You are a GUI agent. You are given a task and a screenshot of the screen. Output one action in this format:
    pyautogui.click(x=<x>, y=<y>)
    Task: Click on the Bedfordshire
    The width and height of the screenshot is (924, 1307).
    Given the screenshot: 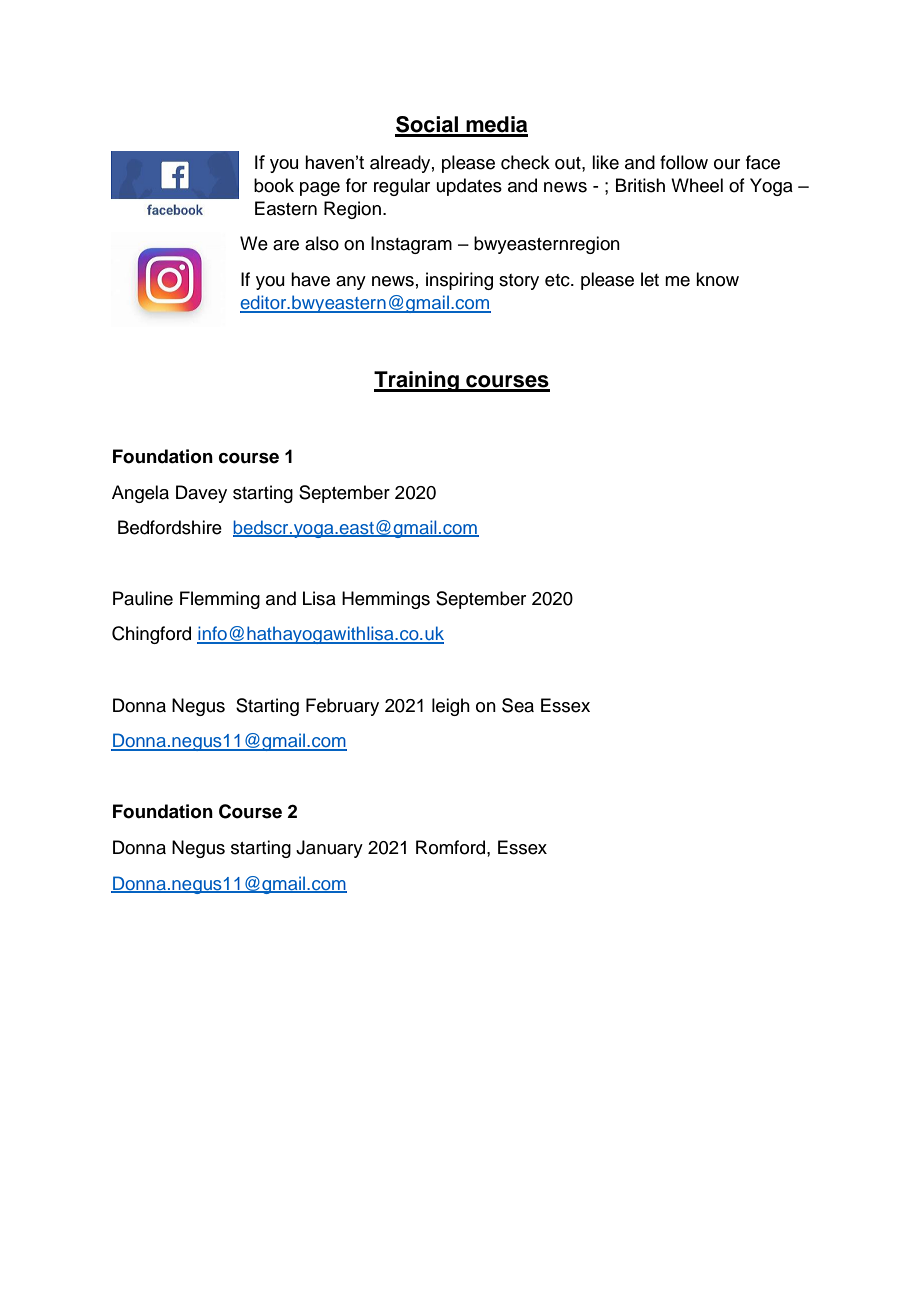 What is the action you would take?
    pyautogui.click(x=170, y=527)
